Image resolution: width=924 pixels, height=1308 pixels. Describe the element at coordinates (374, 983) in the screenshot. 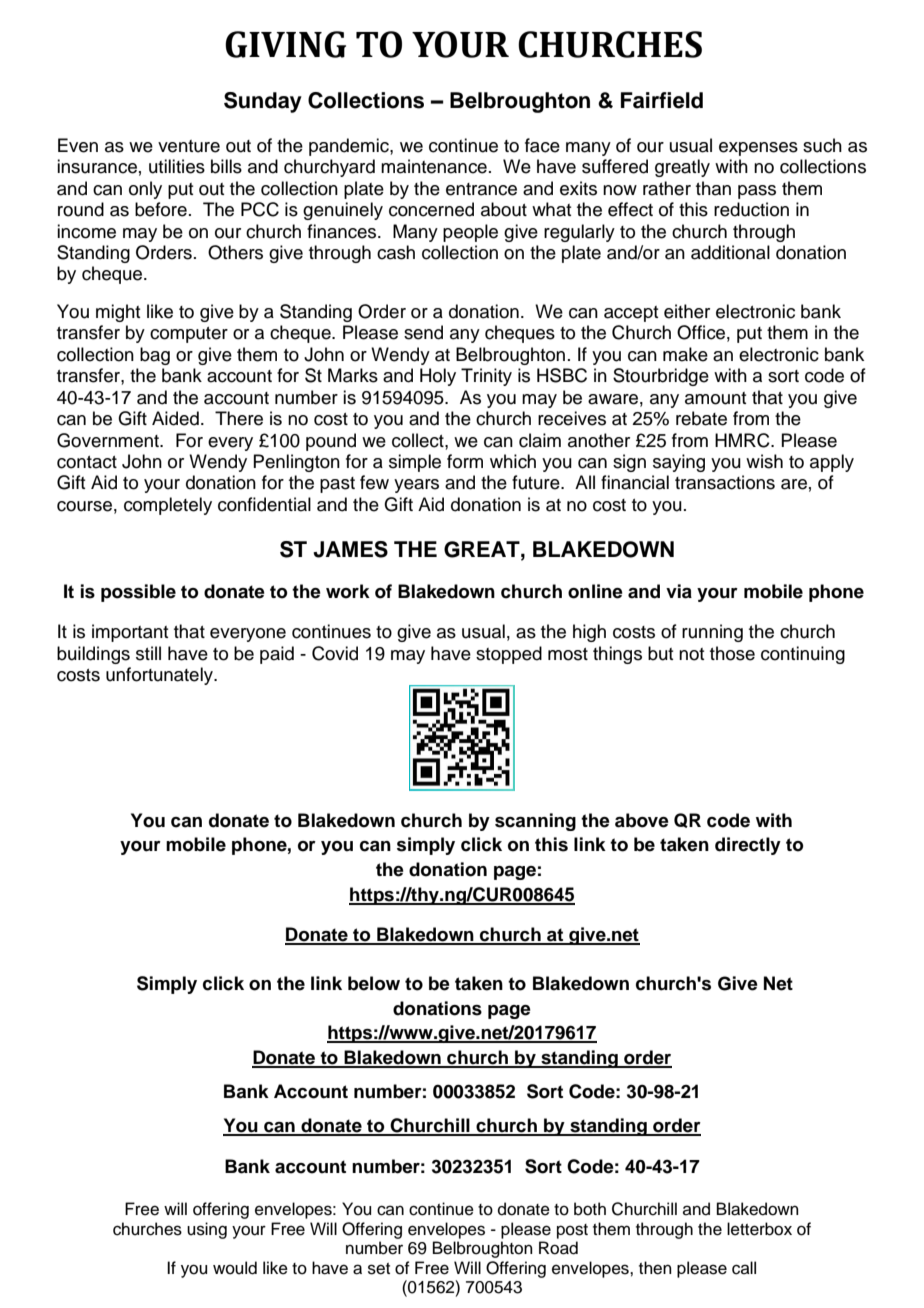

I see `below` at that location.
